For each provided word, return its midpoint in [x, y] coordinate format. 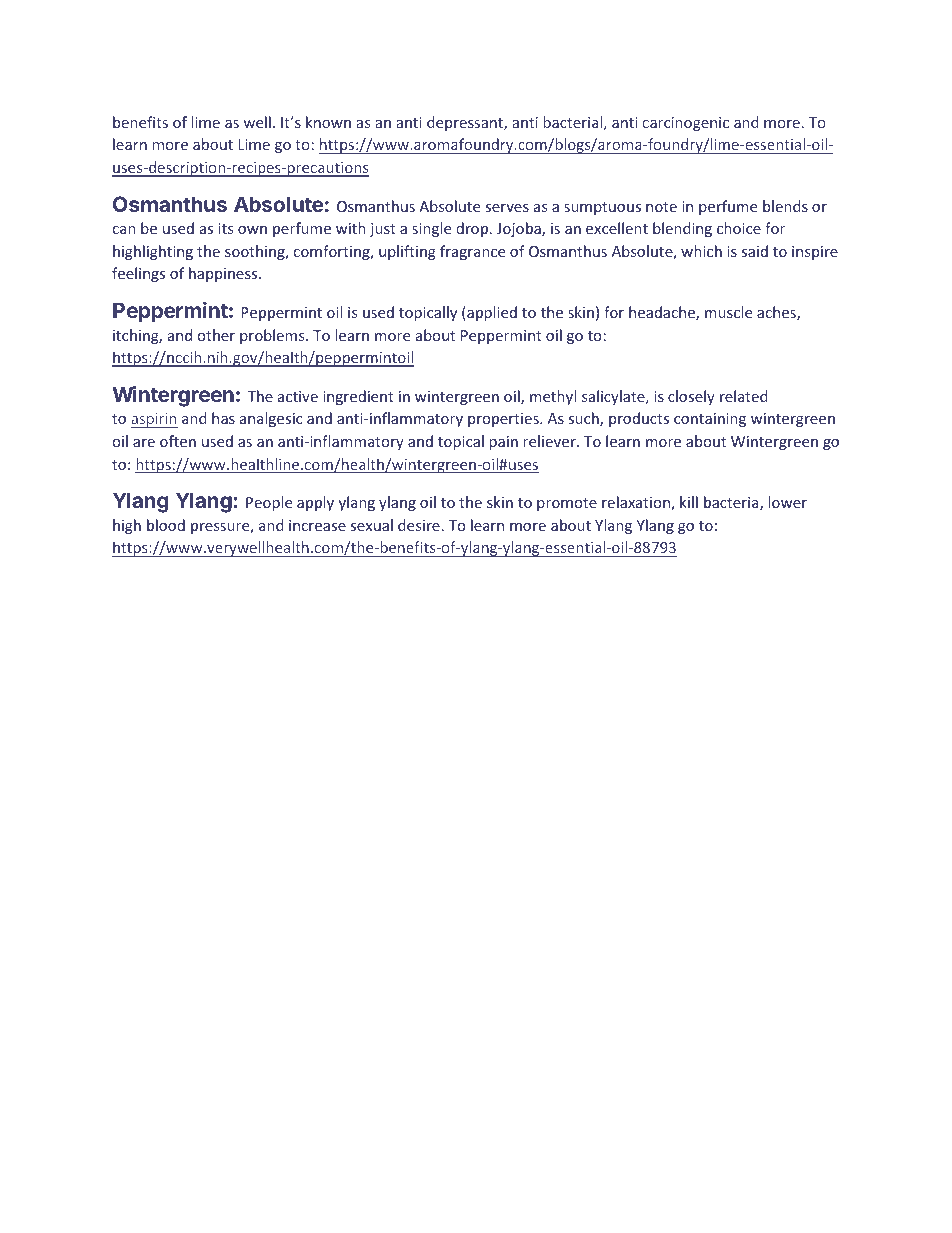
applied [491, 313]
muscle [728, 312]
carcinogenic [686, 124]
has [223, 418]
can [124, 230]
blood [166, 525]
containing [710, 420]
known [328, 122]
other [216, 335]
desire [419, 525]
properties [504, 420]
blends [785, 206]
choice [739, 228]
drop [473, 229]
